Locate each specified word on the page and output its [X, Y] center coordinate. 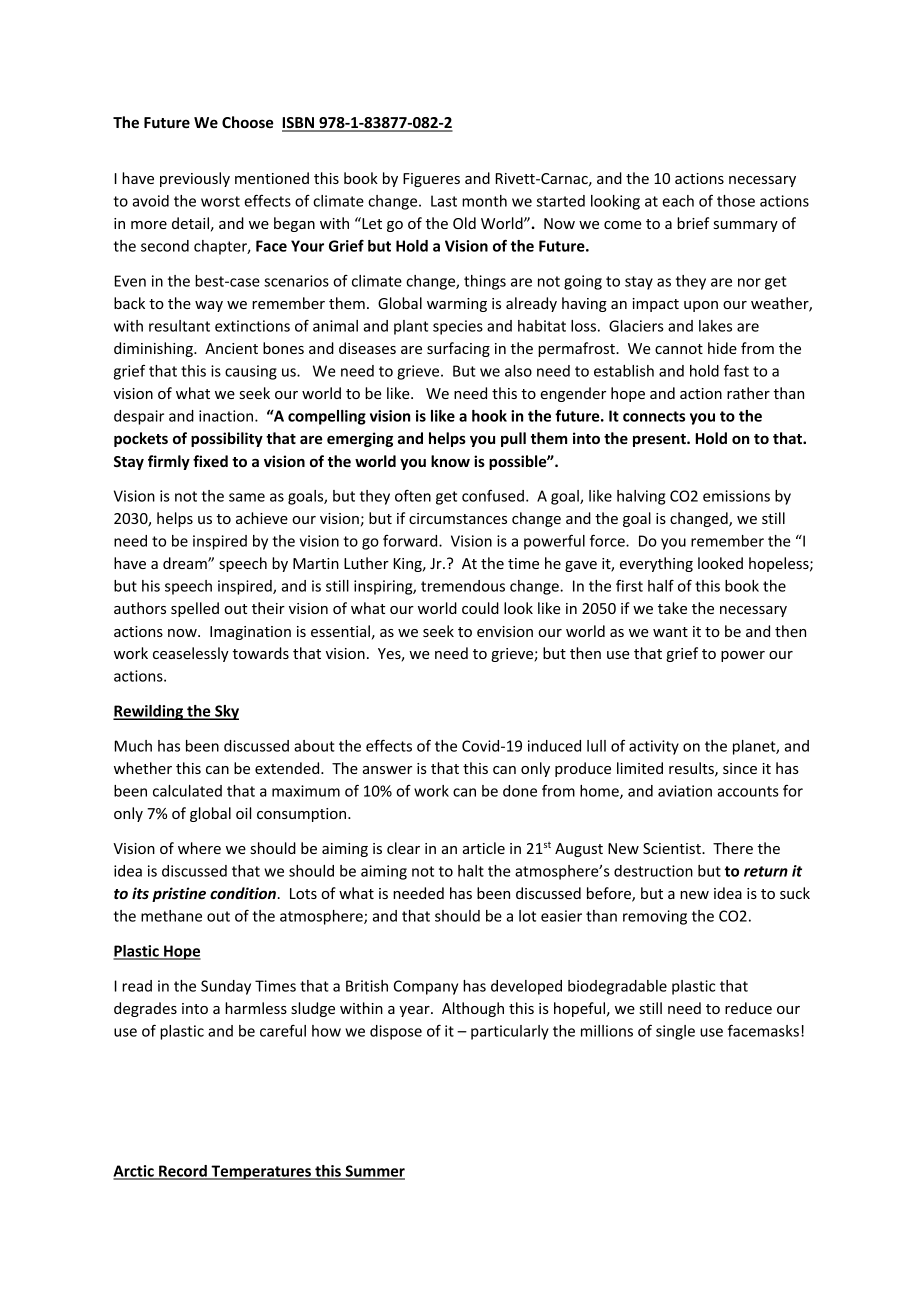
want [670, 632]
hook [489, 416]
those [736, 201]
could [480, 608]
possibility [227, 439]
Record [183, 1172]
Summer [374, 1172]
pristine [179, 894]
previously [195, 179]
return [766, 871]
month [484, 201]
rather [748, 393]
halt [471, 871]
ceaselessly [191, 654]
